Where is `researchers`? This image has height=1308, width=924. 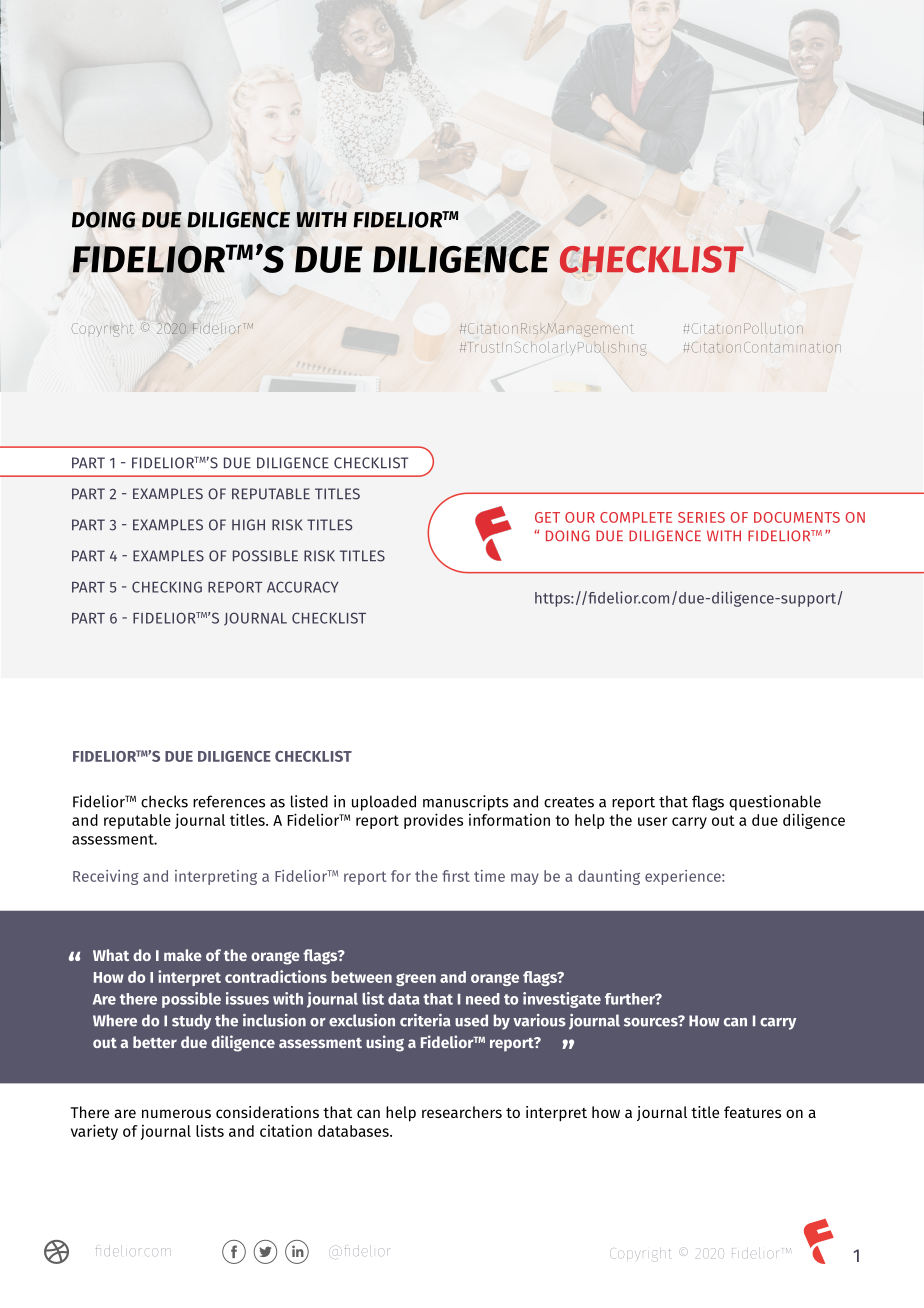
researchers is located at coordinates (462, 1112).
